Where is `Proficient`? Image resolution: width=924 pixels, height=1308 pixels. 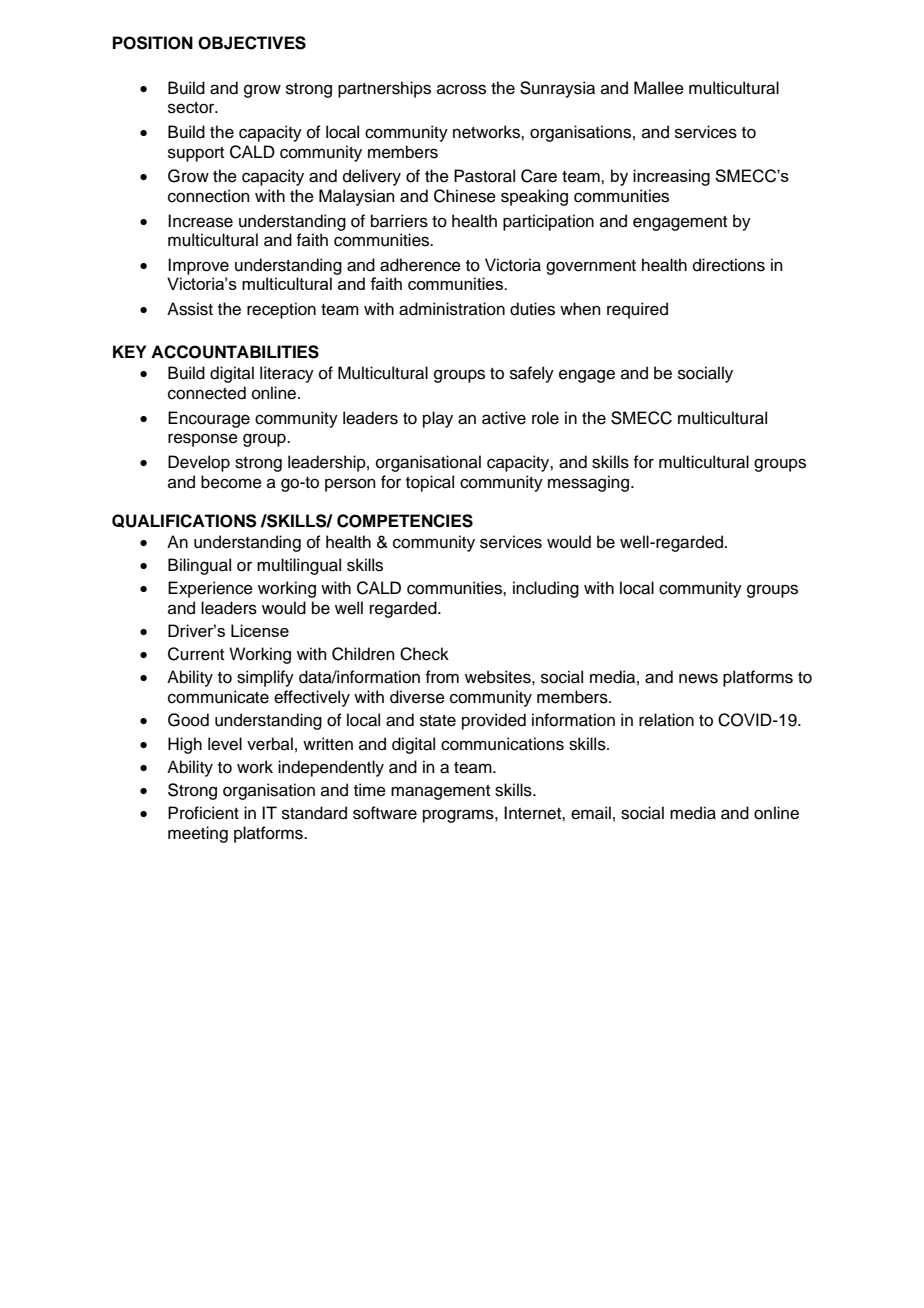
Proficient is located at coordinates (203, 813).
